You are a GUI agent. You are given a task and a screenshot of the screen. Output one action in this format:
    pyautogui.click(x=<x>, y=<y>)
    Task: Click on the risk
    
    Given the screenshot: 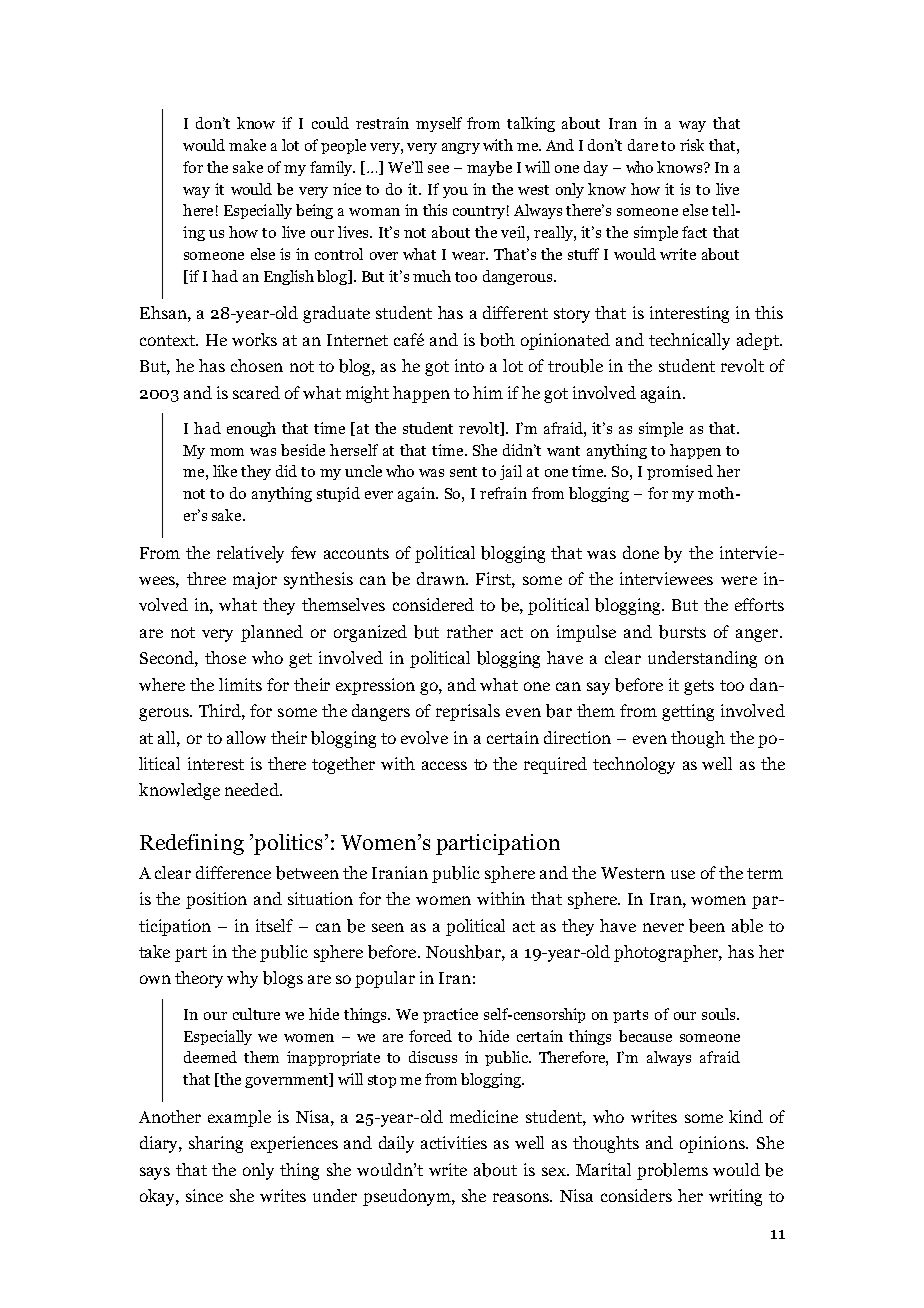 What is the action you would take?
    pyautogui.click(x=692, y=145)
